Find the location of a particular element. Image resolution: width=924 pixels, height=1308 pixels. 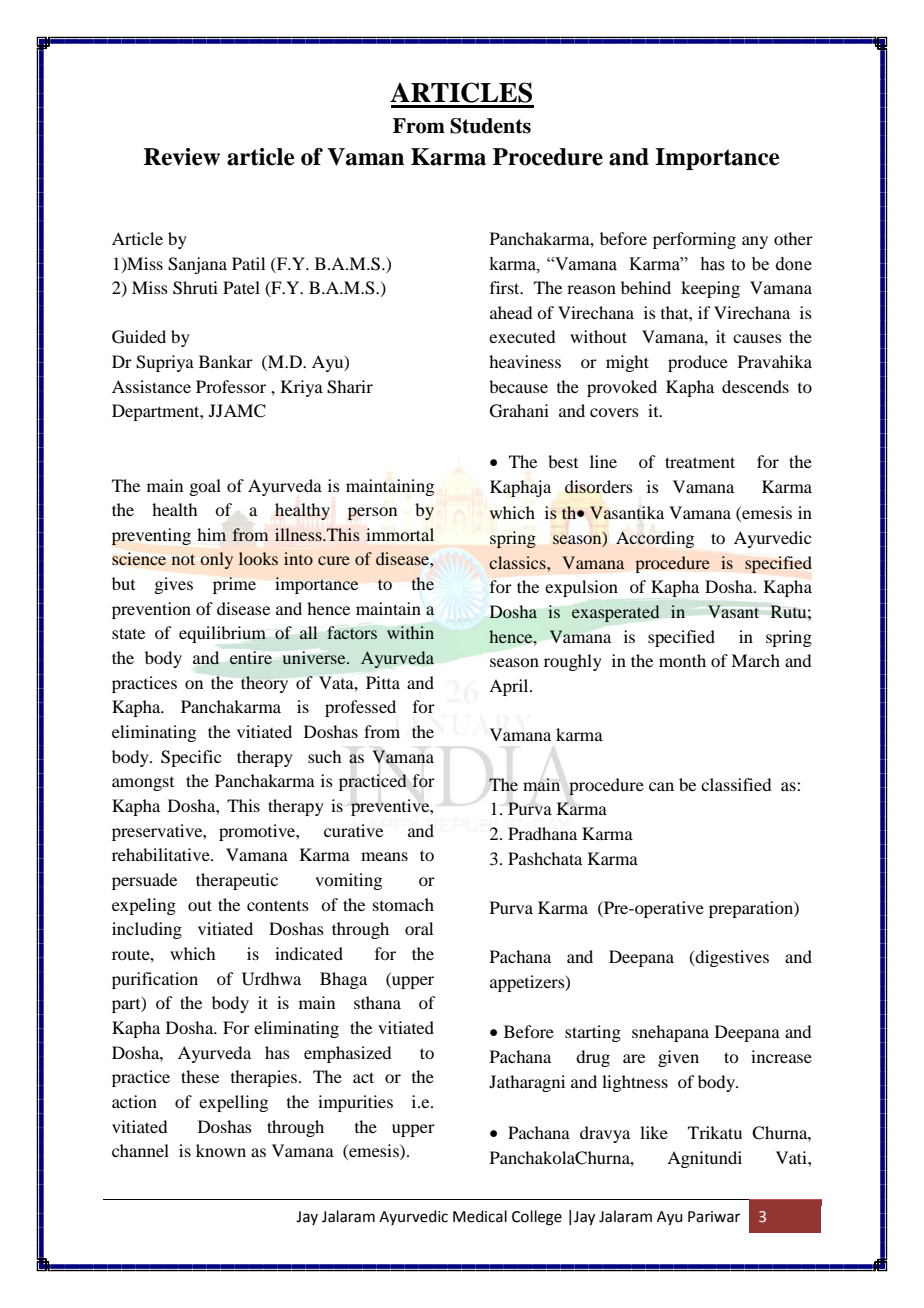

Review is located at coordinates (182, 157).
